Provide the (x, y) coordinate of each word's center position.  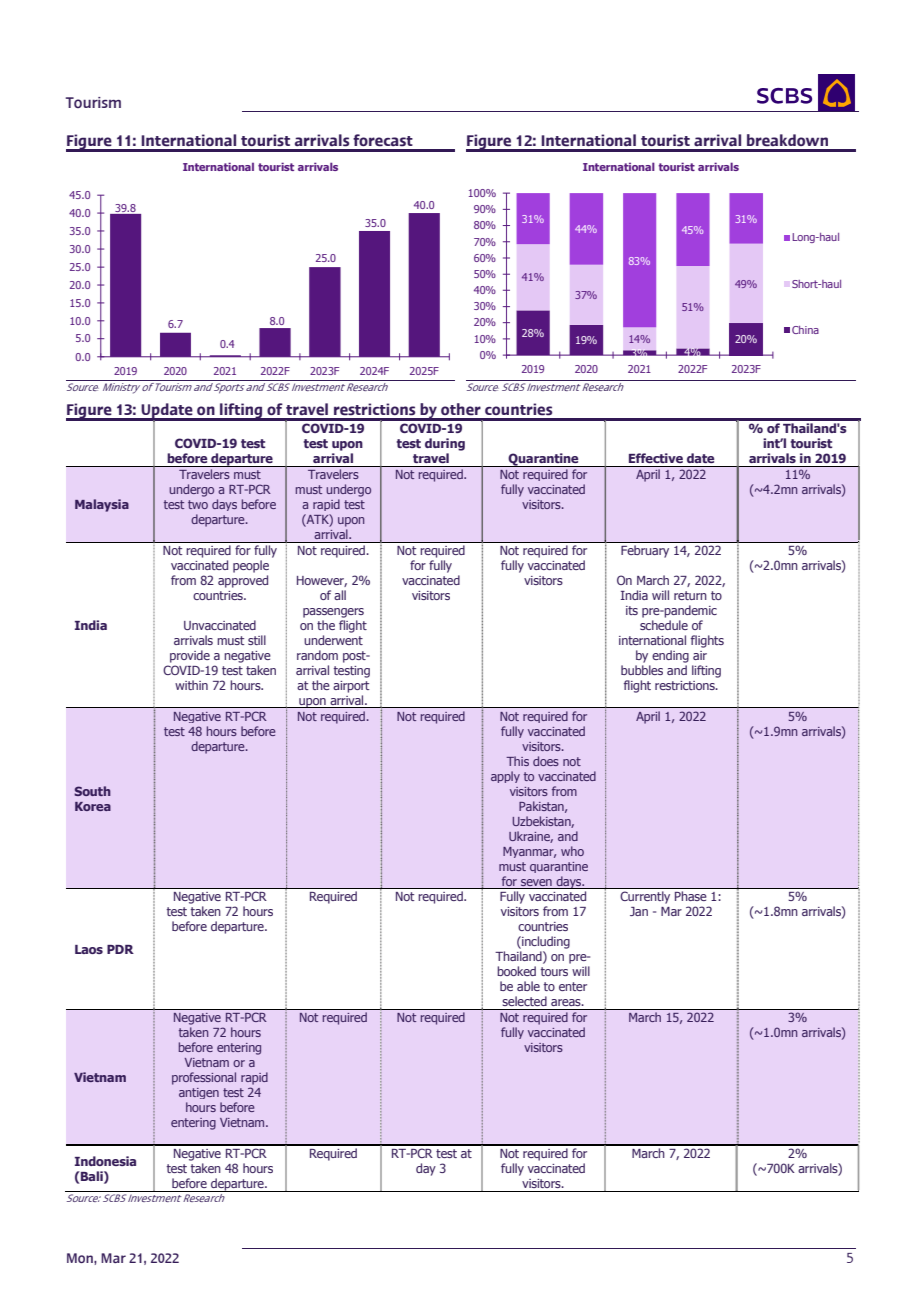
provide (190, 656)
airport (351, 687)
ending (670, 656)
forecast (383, 140)
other (461, 409)
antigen (199, 1093)
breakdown (787, 140)
